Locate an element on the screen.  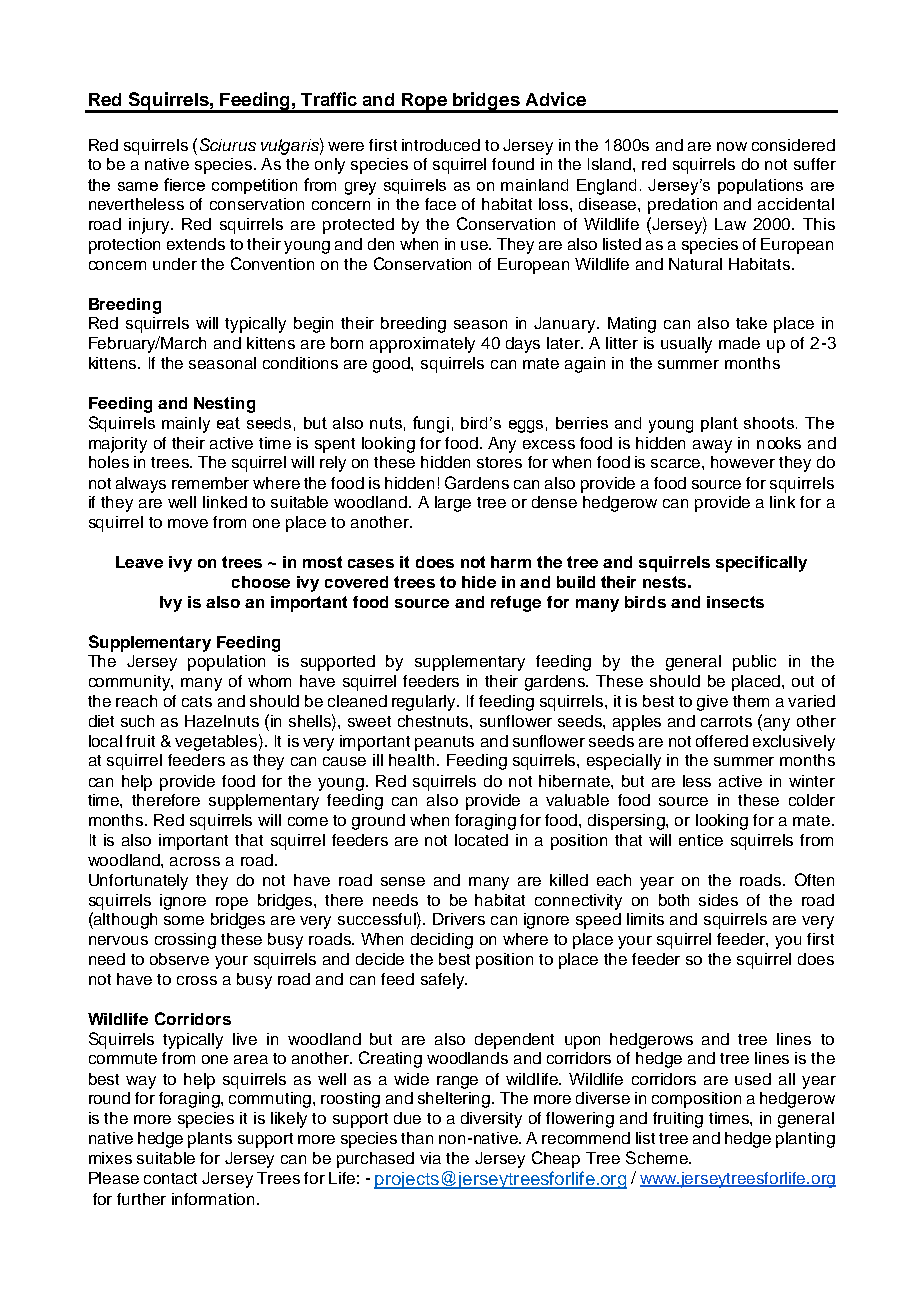
introduced is located at coordinates (441, 145).
